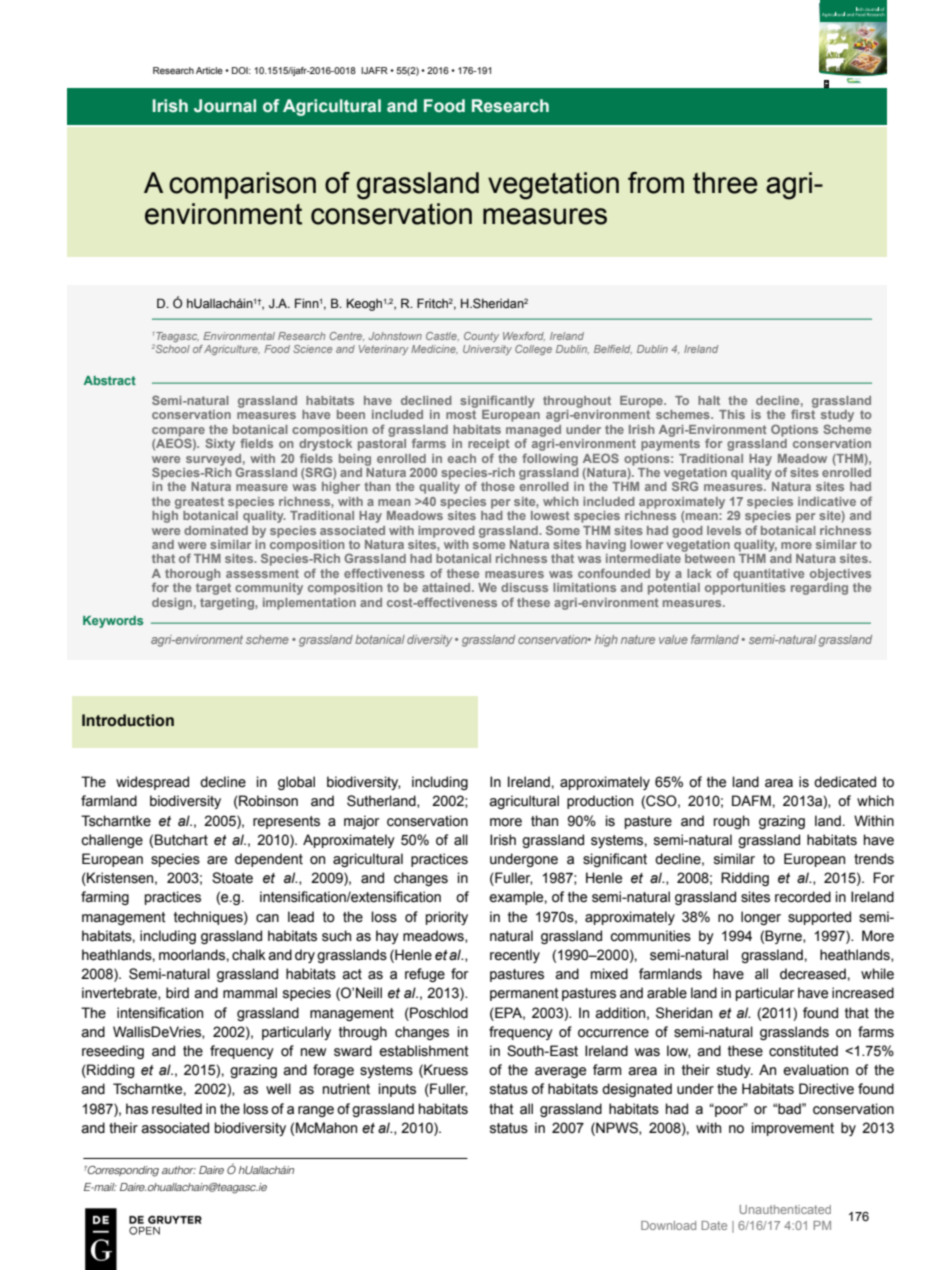  I want to click on Journal, so click(225, 106).
